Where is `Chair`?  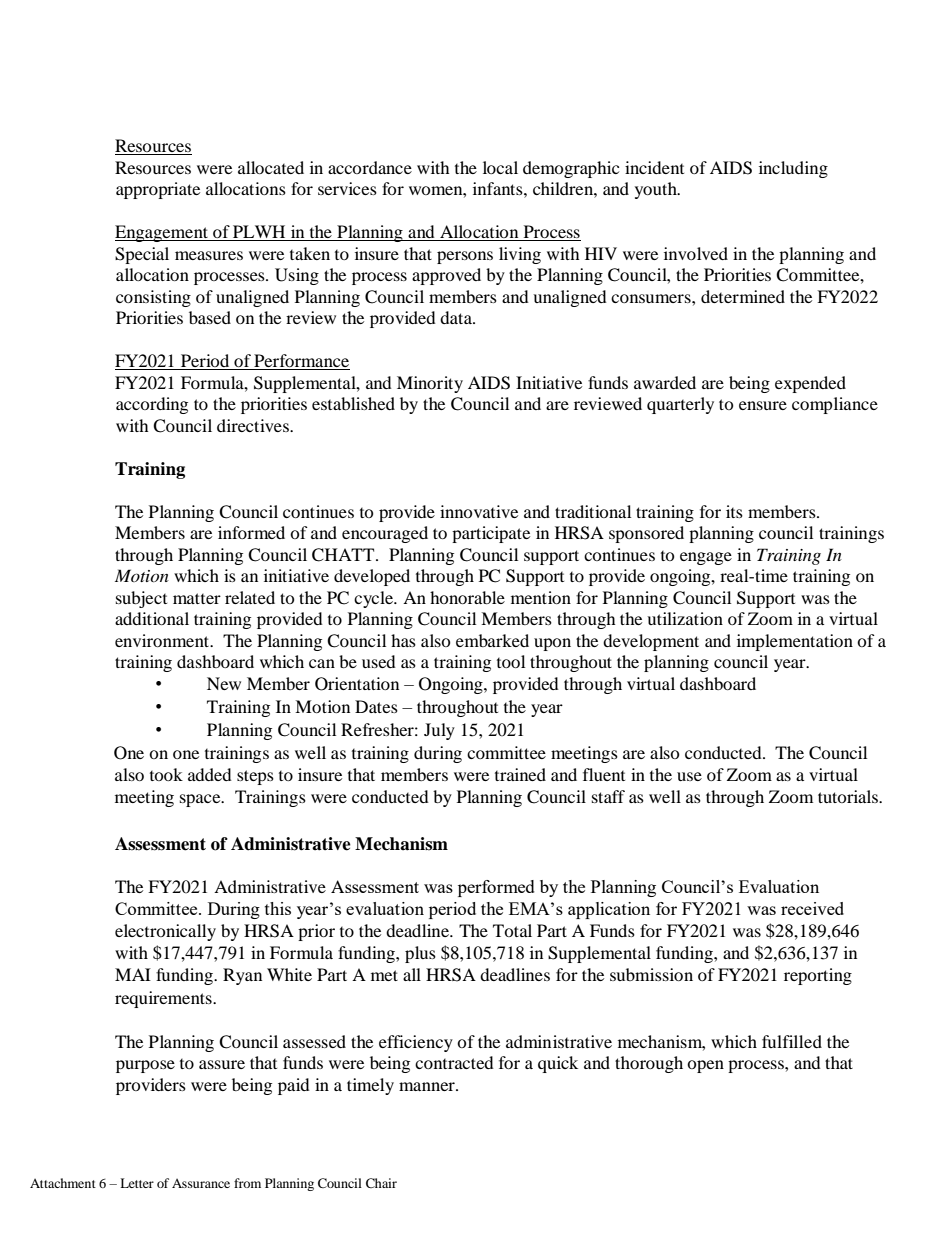 Chair is located at coordinates (381, 1183).
